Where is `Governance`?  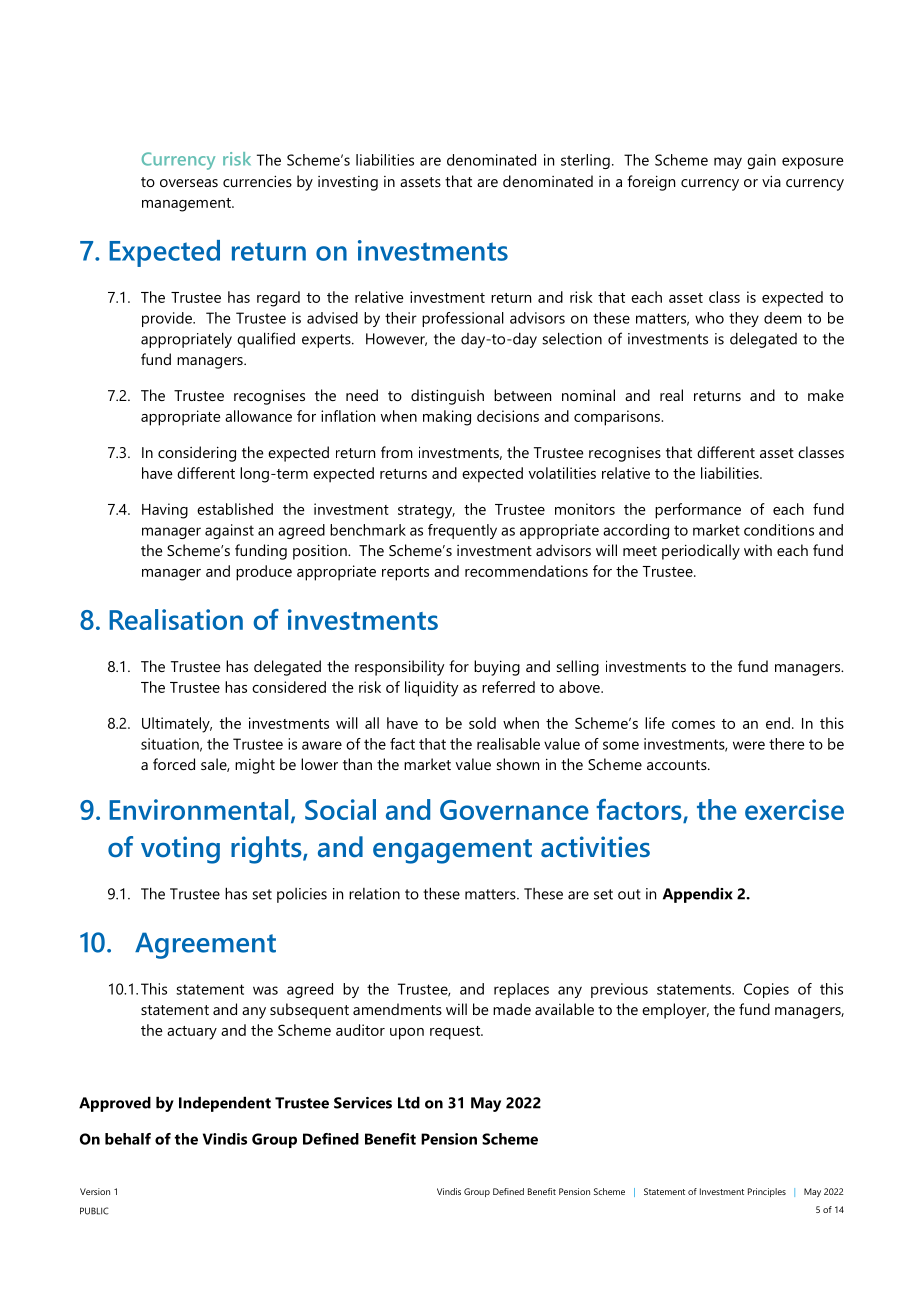
Governance is located at coordinates (514, 810).
